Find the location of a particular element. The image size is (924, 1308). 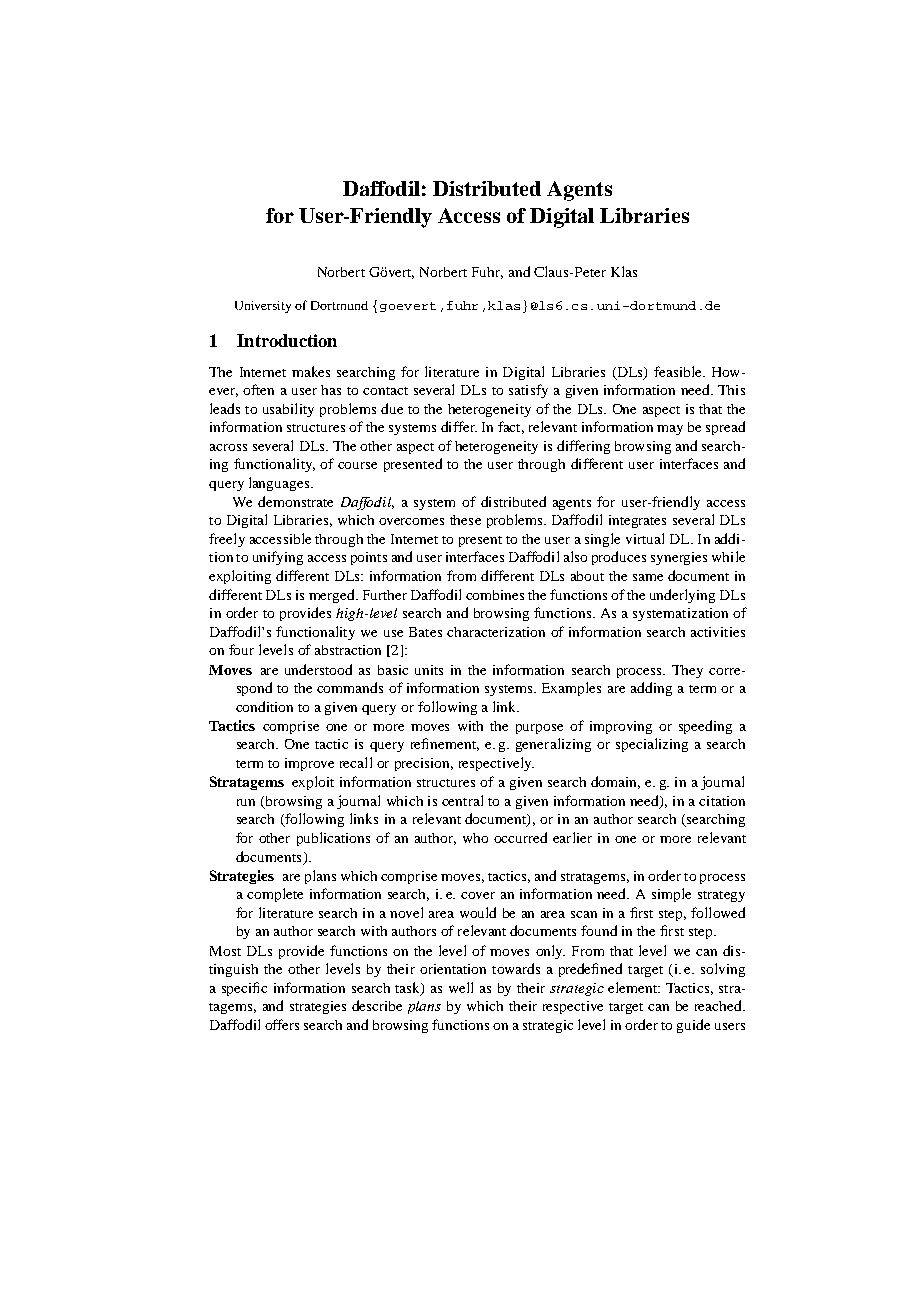

satisfy is located at coordinates (528, 391).
